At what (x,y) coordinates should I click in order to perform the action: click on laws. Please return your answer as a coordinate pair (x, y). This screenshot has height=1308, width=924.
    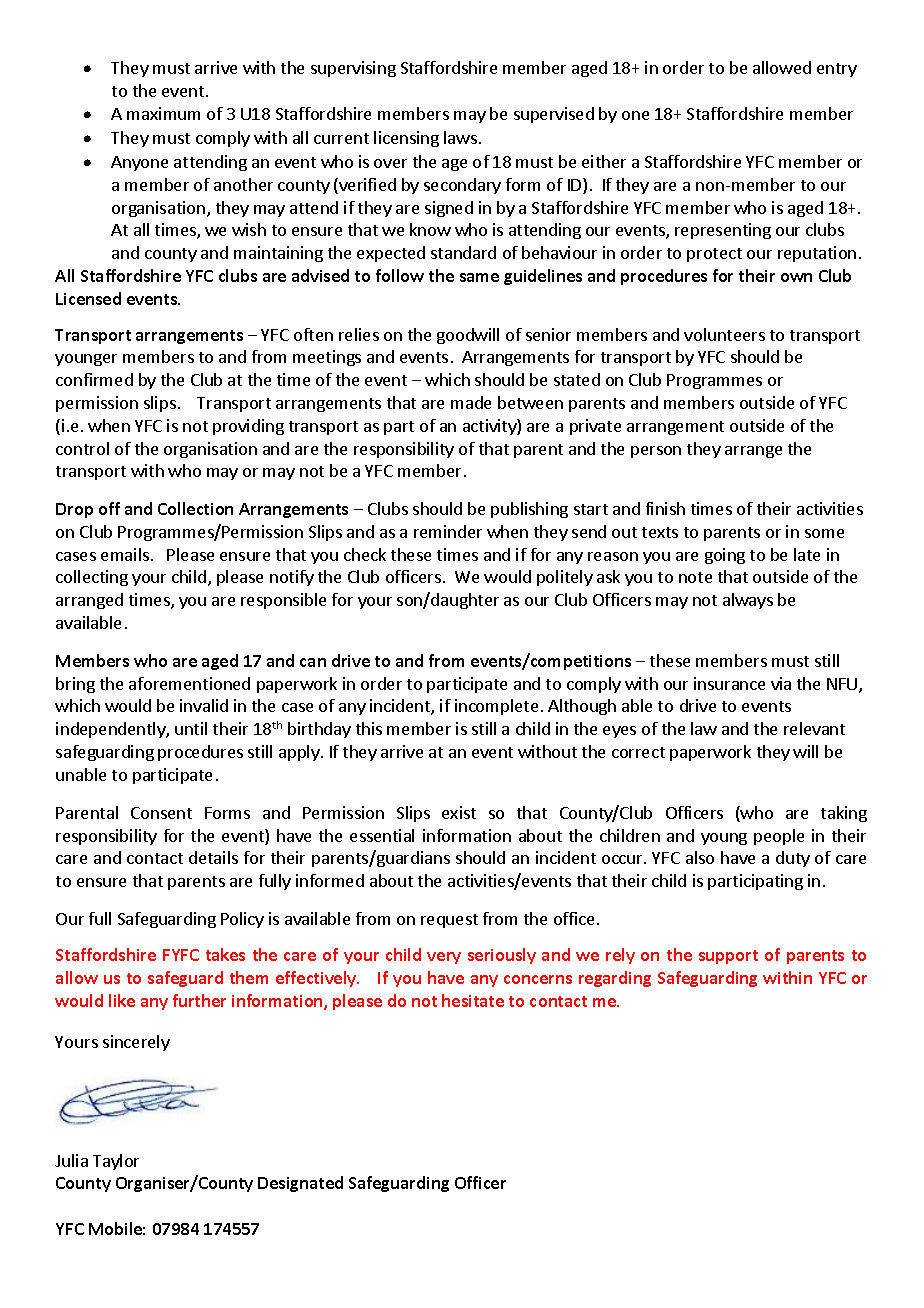
    Looking at the image, I should click on (460, 137).
